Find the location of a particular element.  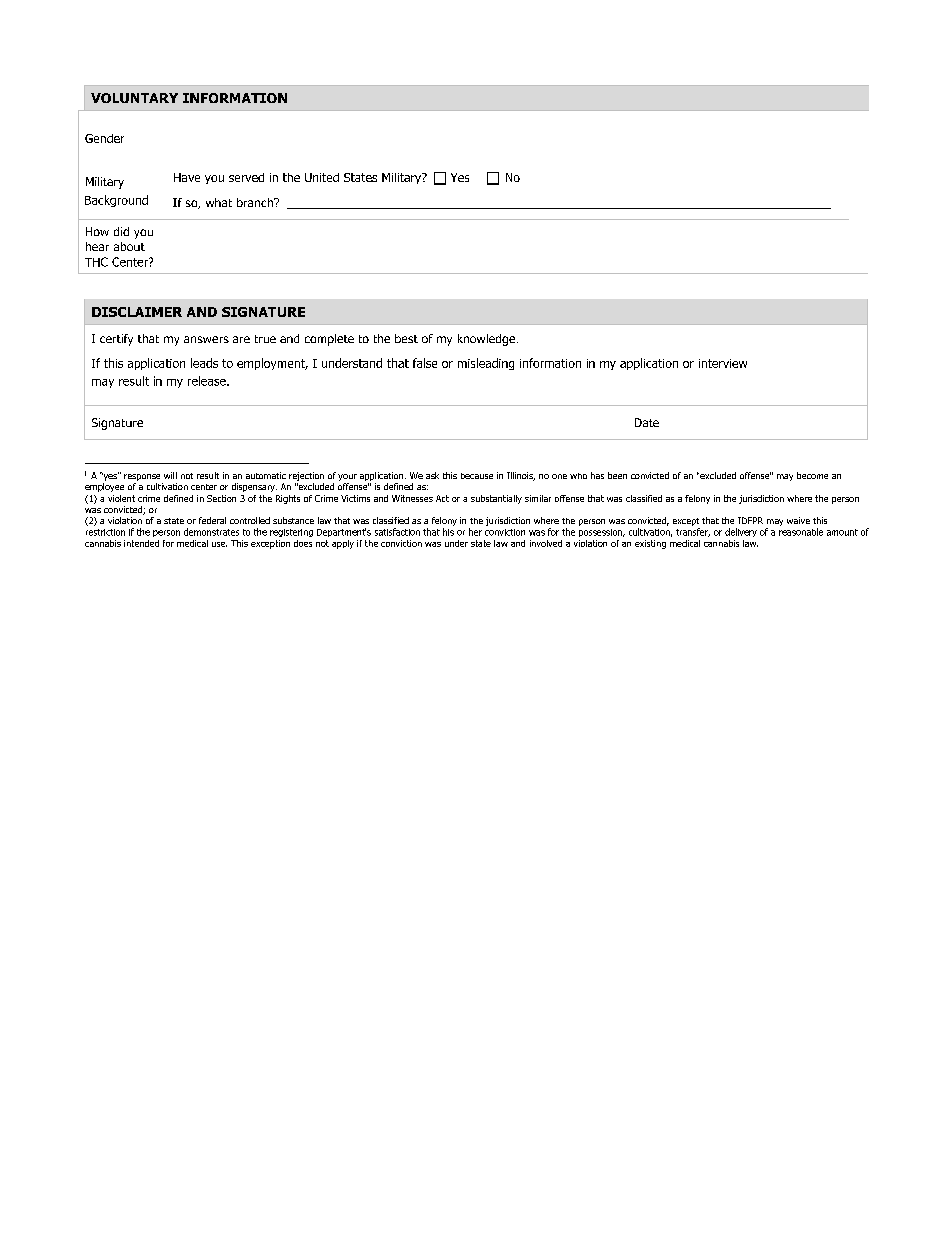

satisfaction is located at coordinates (397, 532).
